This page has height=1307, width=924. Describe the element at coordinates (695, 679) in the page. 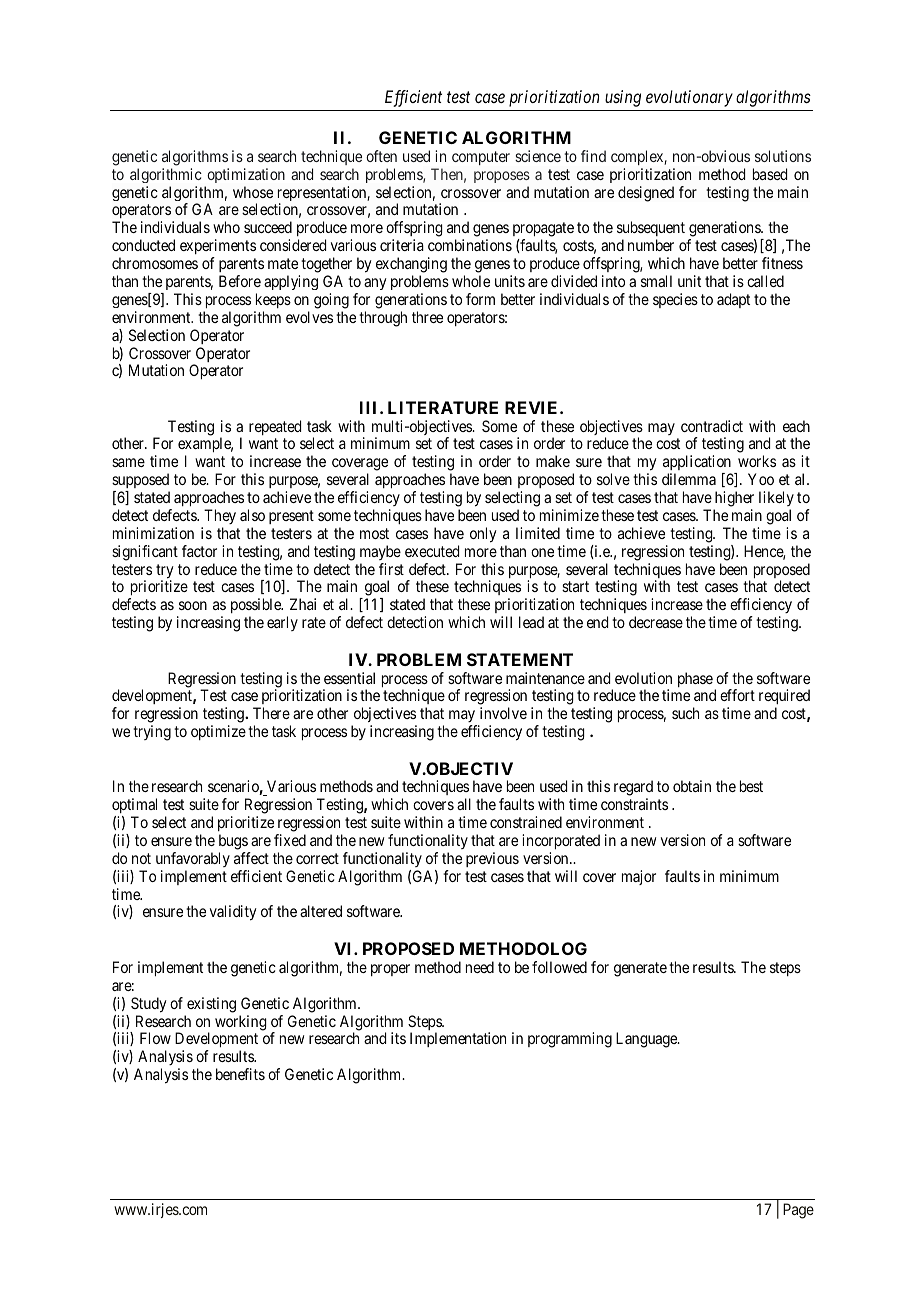

I see `phase` at that location.
